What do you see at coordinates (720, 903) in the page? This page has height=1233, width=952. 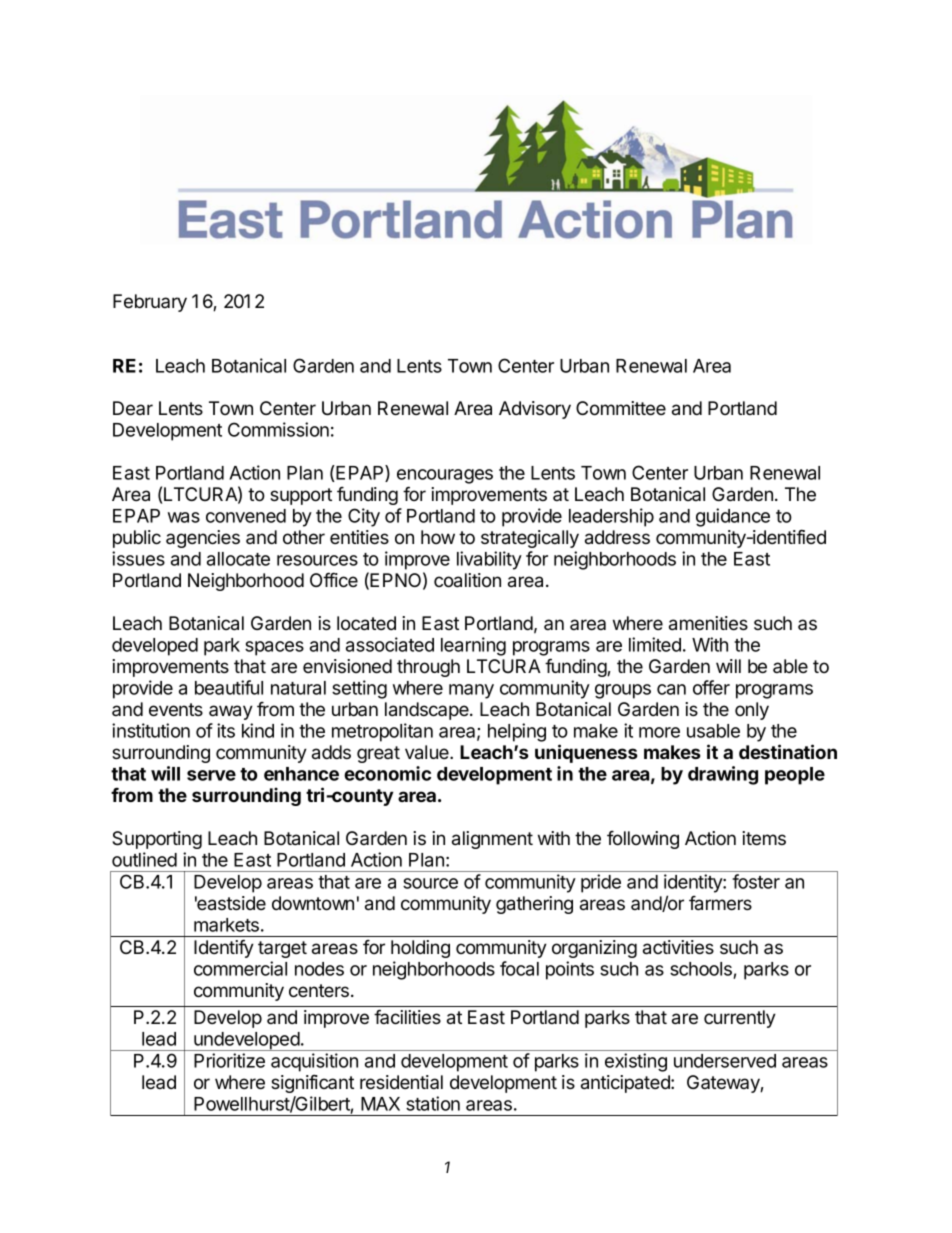 I see `farmers` at bounding box center [720, 903].
